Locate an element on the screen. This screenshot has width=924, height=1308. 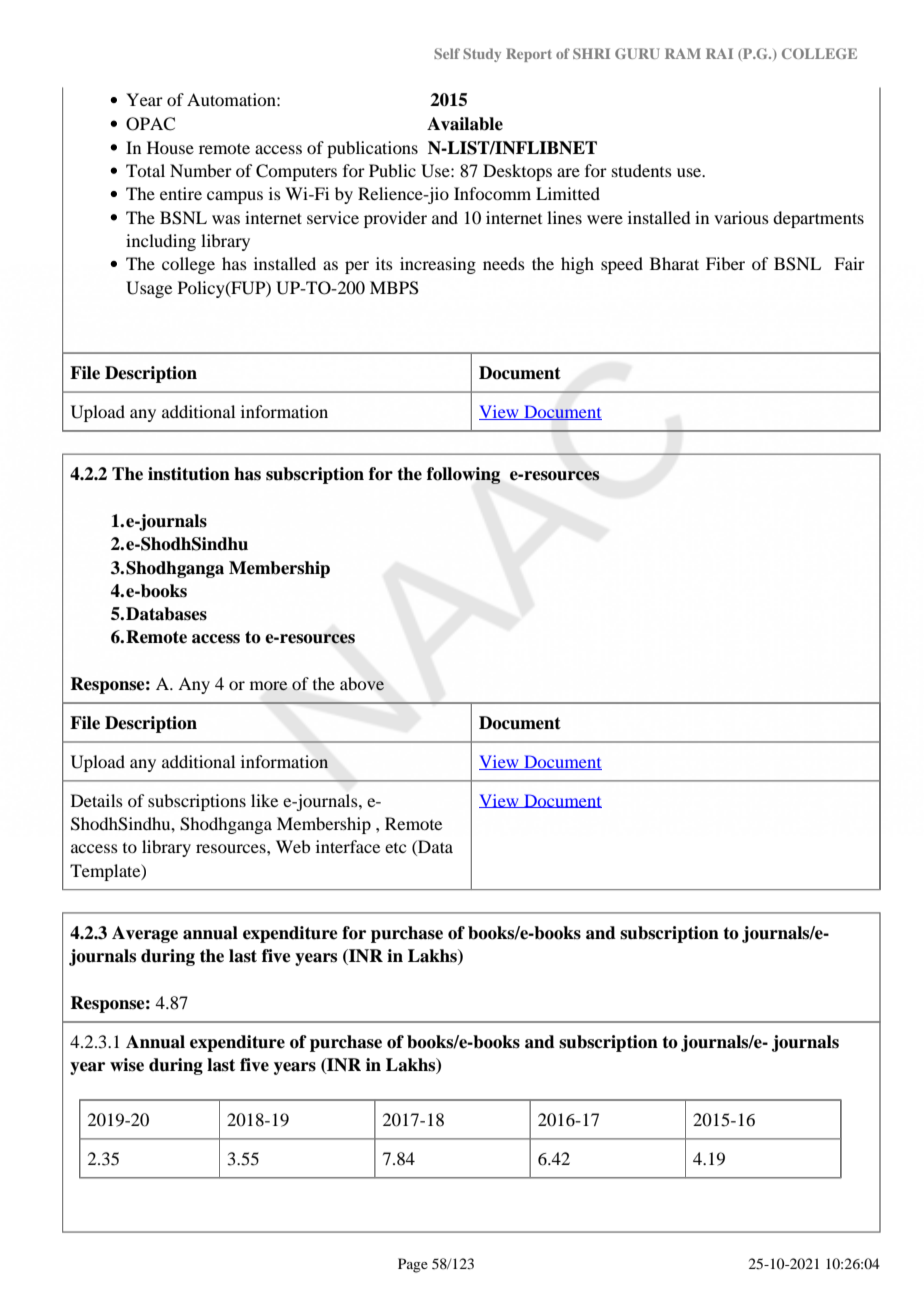
institution is located at coordinates (189, 474).
